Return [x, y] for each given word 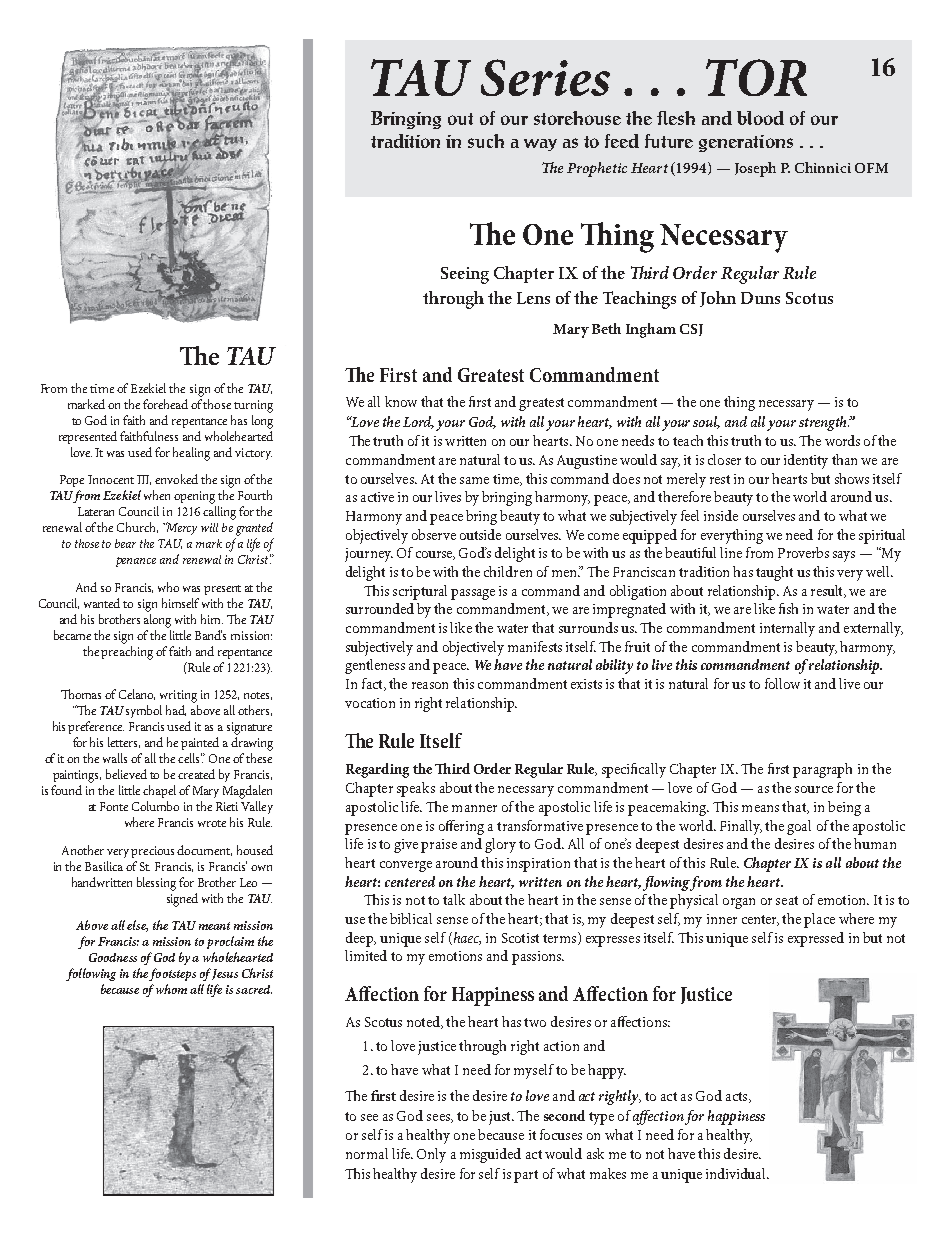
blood [760, 118]
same [474, 480]
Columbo [155, 806]
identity [806, 461]
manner [474, 808]
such [486, 141]
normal [367, 1153]
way [540, 145]
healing [191, 454]
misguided [490, 1155]
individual [737, 1173]
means [760, 808]
